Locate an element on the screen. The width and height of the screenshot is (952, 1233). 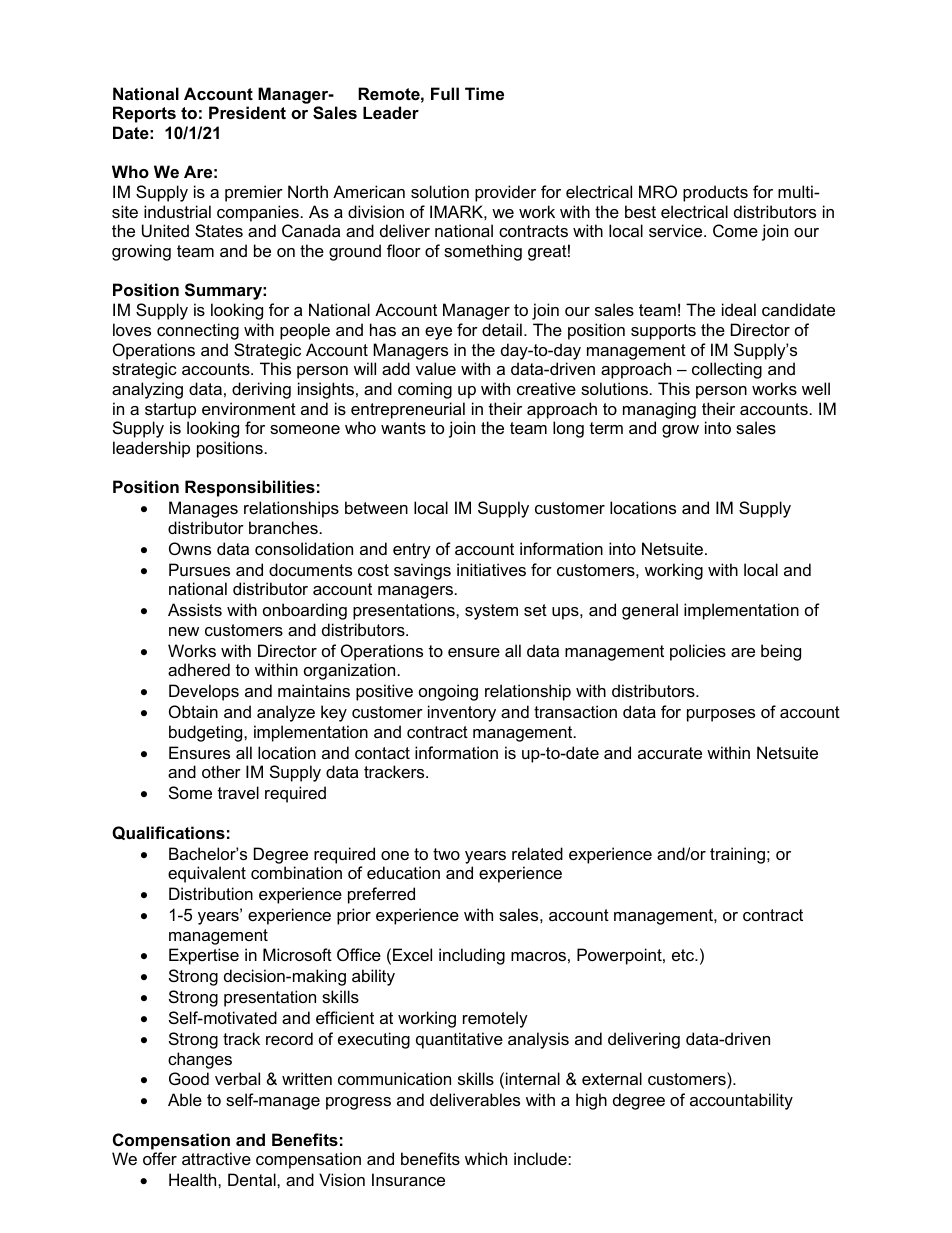
attractive is located at coordinates (216, 1158).
